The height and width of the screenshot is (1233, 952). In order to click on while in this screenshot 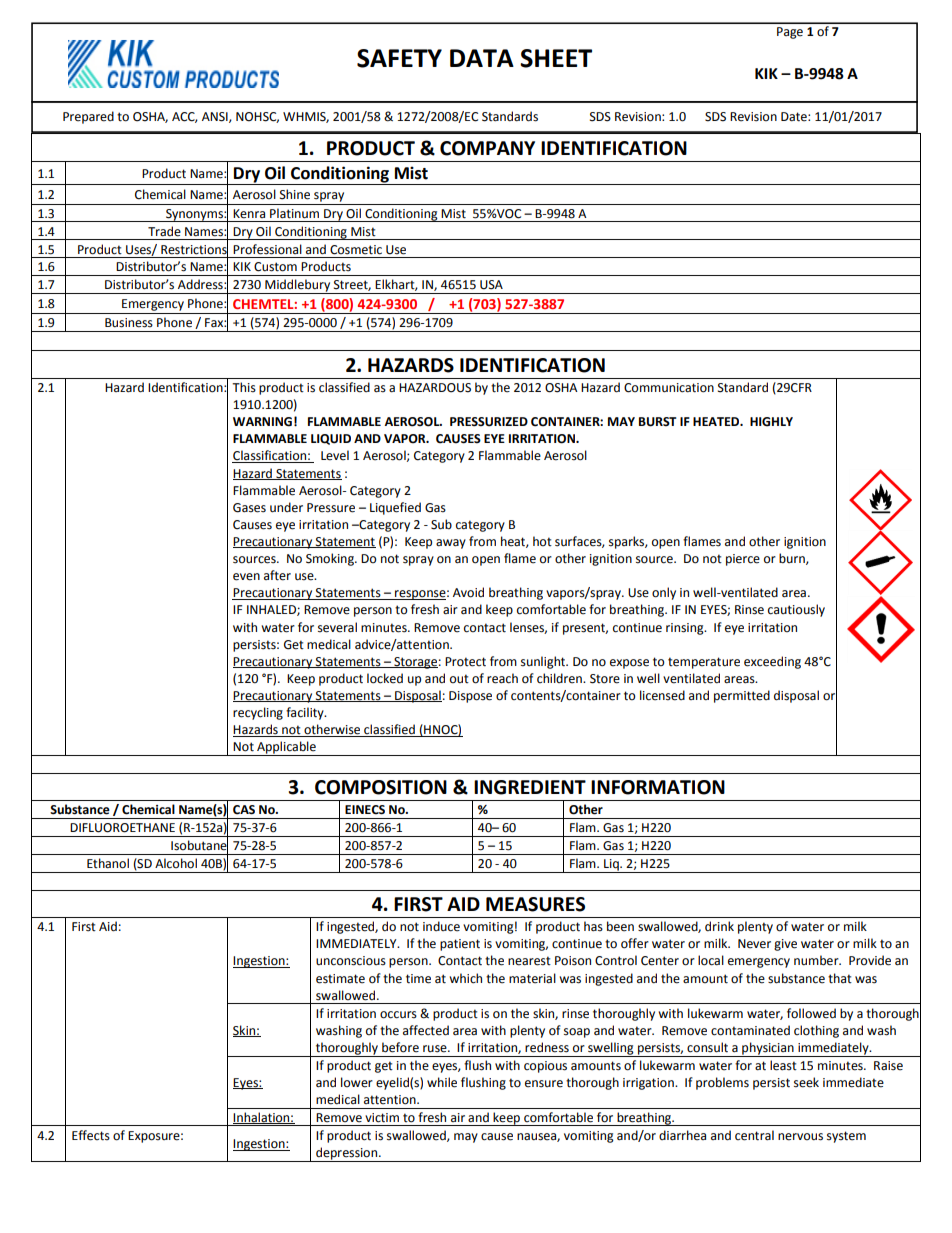, I will do `click(442, 1082)`.
